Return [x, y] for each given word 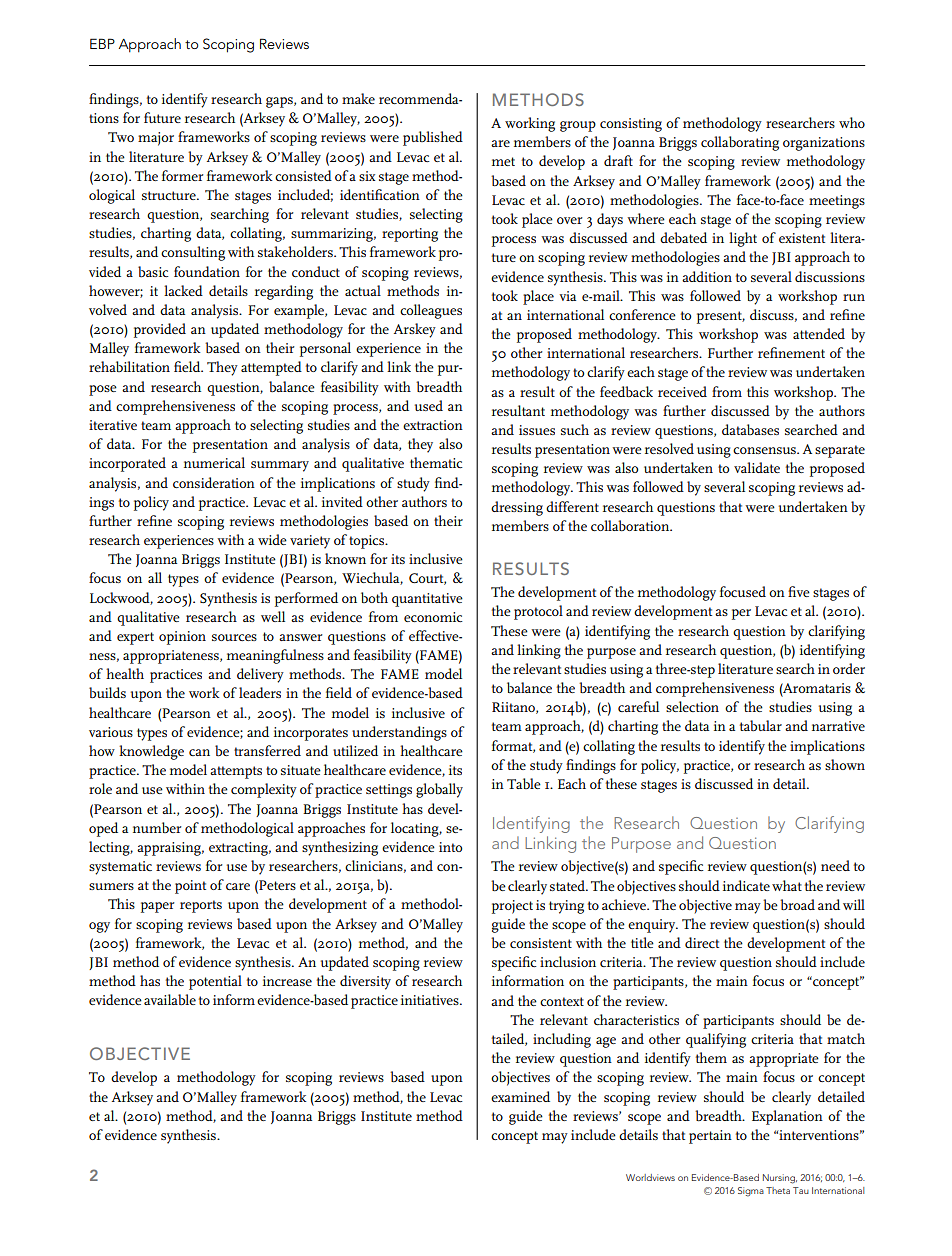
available [170, 999]
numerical [214, 462]
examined [520, 1096]
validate [757, 467]
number [157, 827]
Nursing [780, 1179]
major [156, 139]
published [433, 138]
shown [845, 764]
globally [439, 790]
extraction [433, 425]
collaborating [740, 143]
